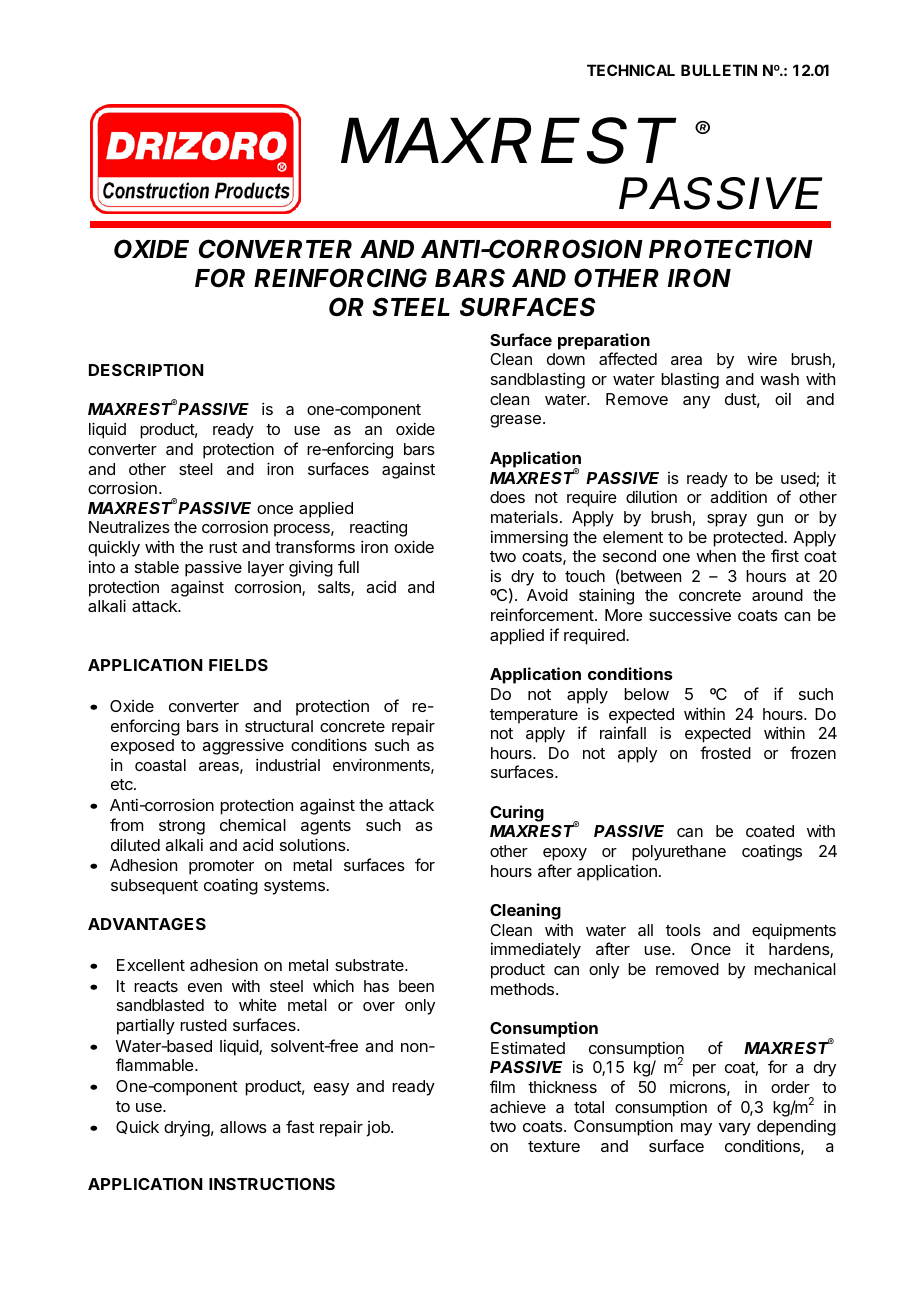 The width and height of the document is (924, 1309). I want to click on frosted, so click(725, 752).
